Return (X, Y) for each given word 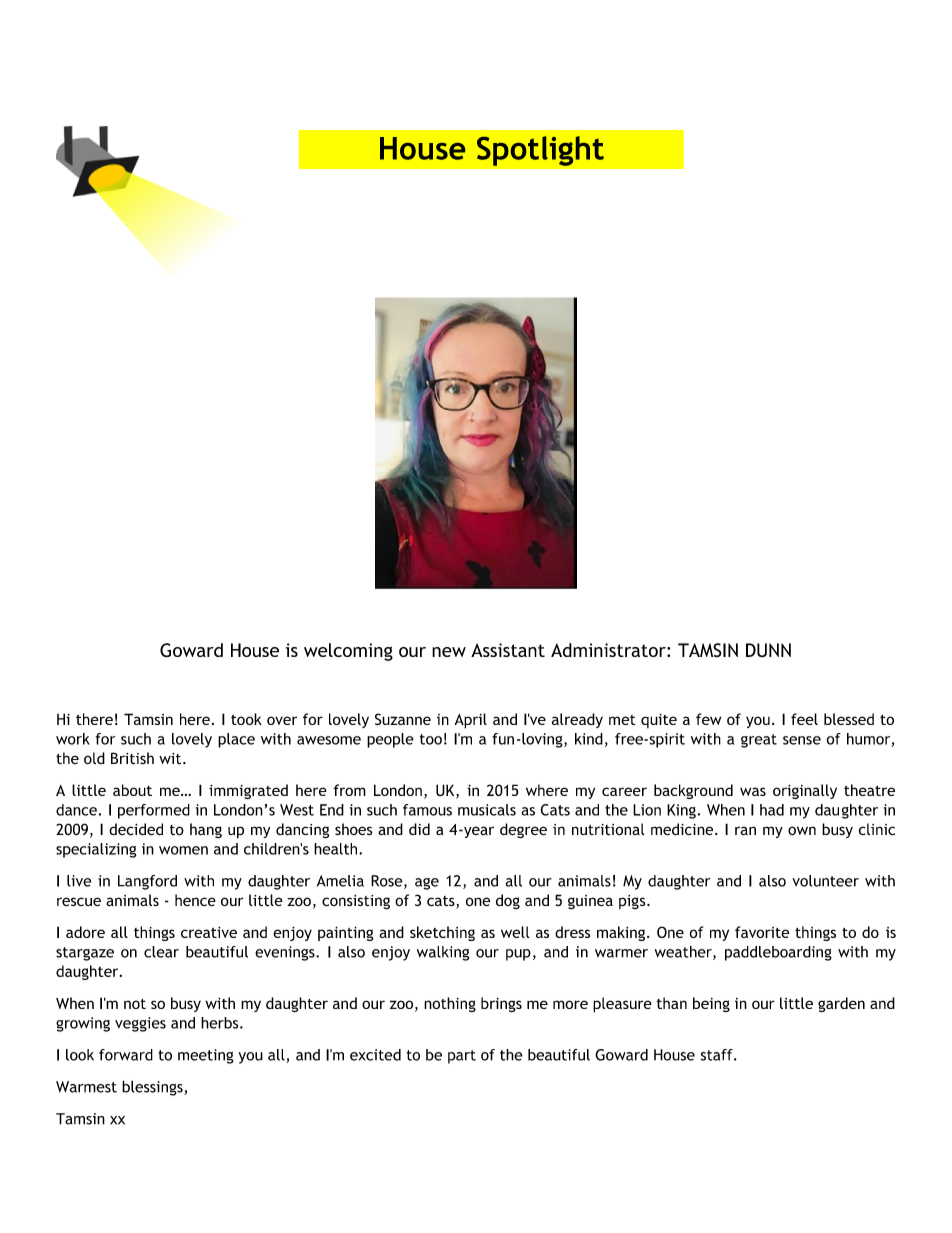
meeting (205, 1056)
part (462, 1057)
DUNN (768, 650)
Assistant (508, 650)
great (759, 741)
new (449, 652)
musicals (487, 810)
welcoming (348, 652)
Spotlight (540, 151)
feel (804, 719)
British (132, 758)
